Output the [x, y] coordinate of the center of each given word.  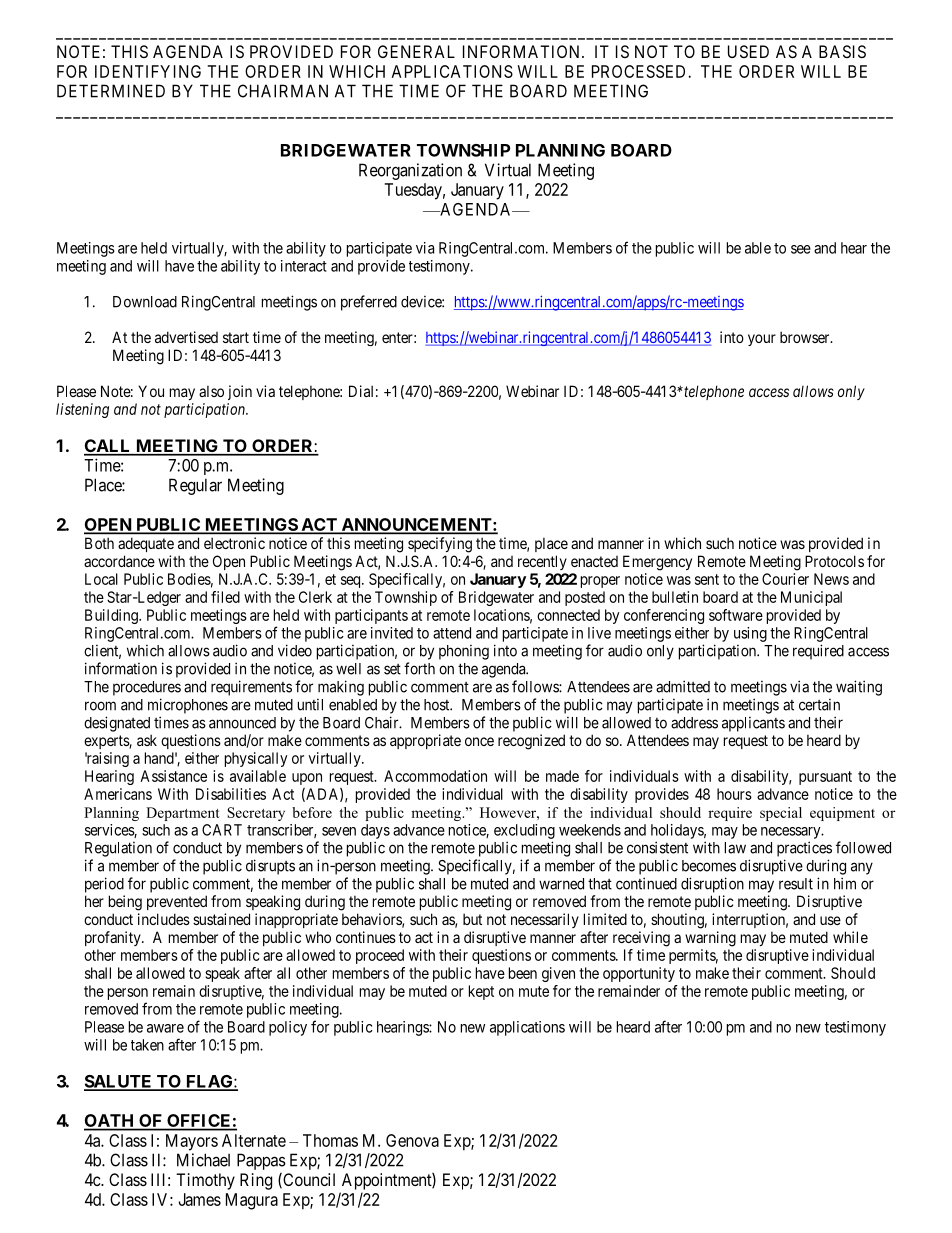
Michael [203, 1160]
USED [748, 51]
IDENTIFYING [148, 71]
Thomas [330, 1140]
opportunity [639, 974]
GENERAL [416, 51]
